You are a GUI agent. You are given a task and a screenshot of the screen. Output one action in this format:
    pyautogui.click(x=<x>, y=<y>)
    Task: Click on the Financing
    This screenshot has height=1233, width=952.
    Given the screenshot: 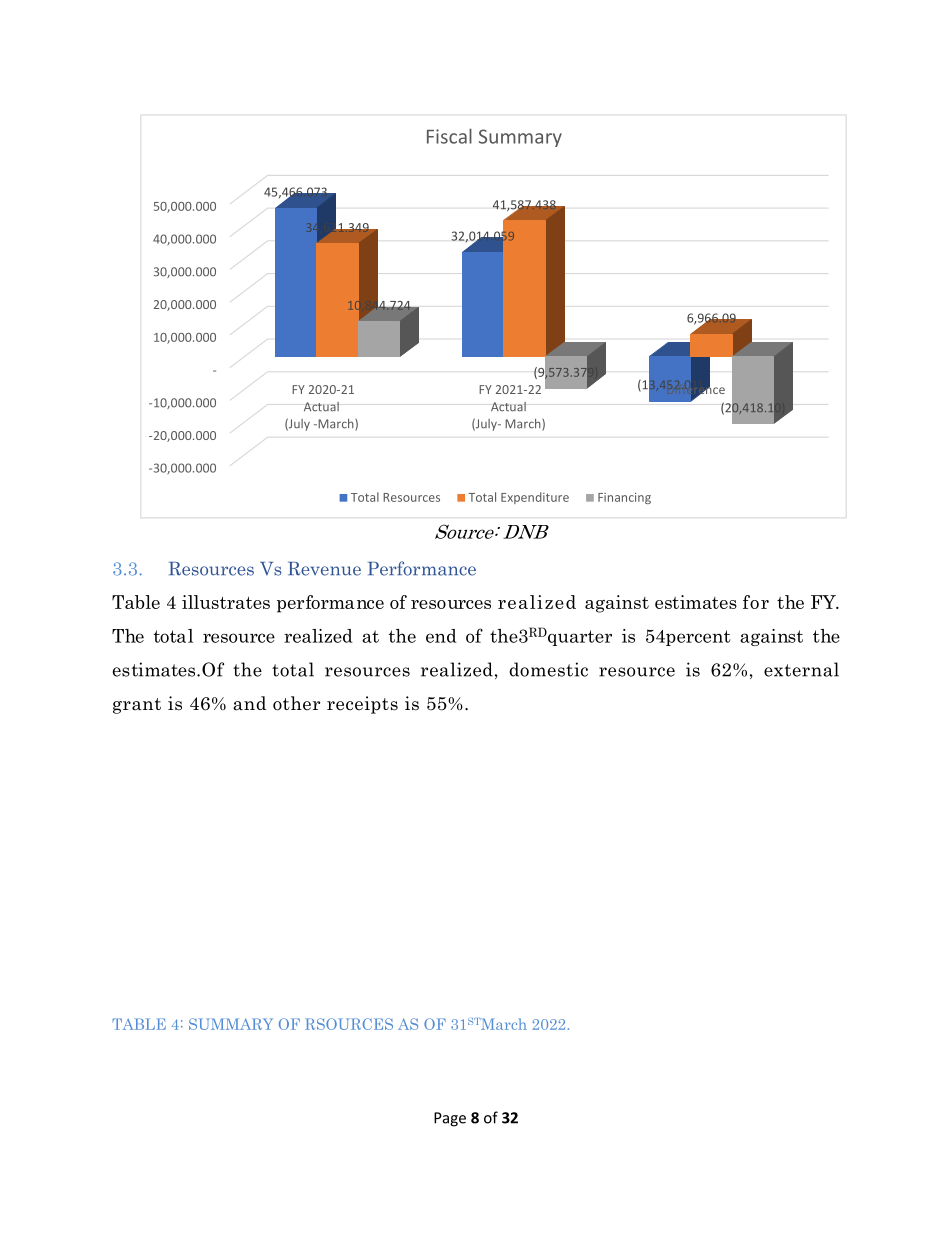 What is the action you would take?
    pyautogui.click(x=624, y=498)
